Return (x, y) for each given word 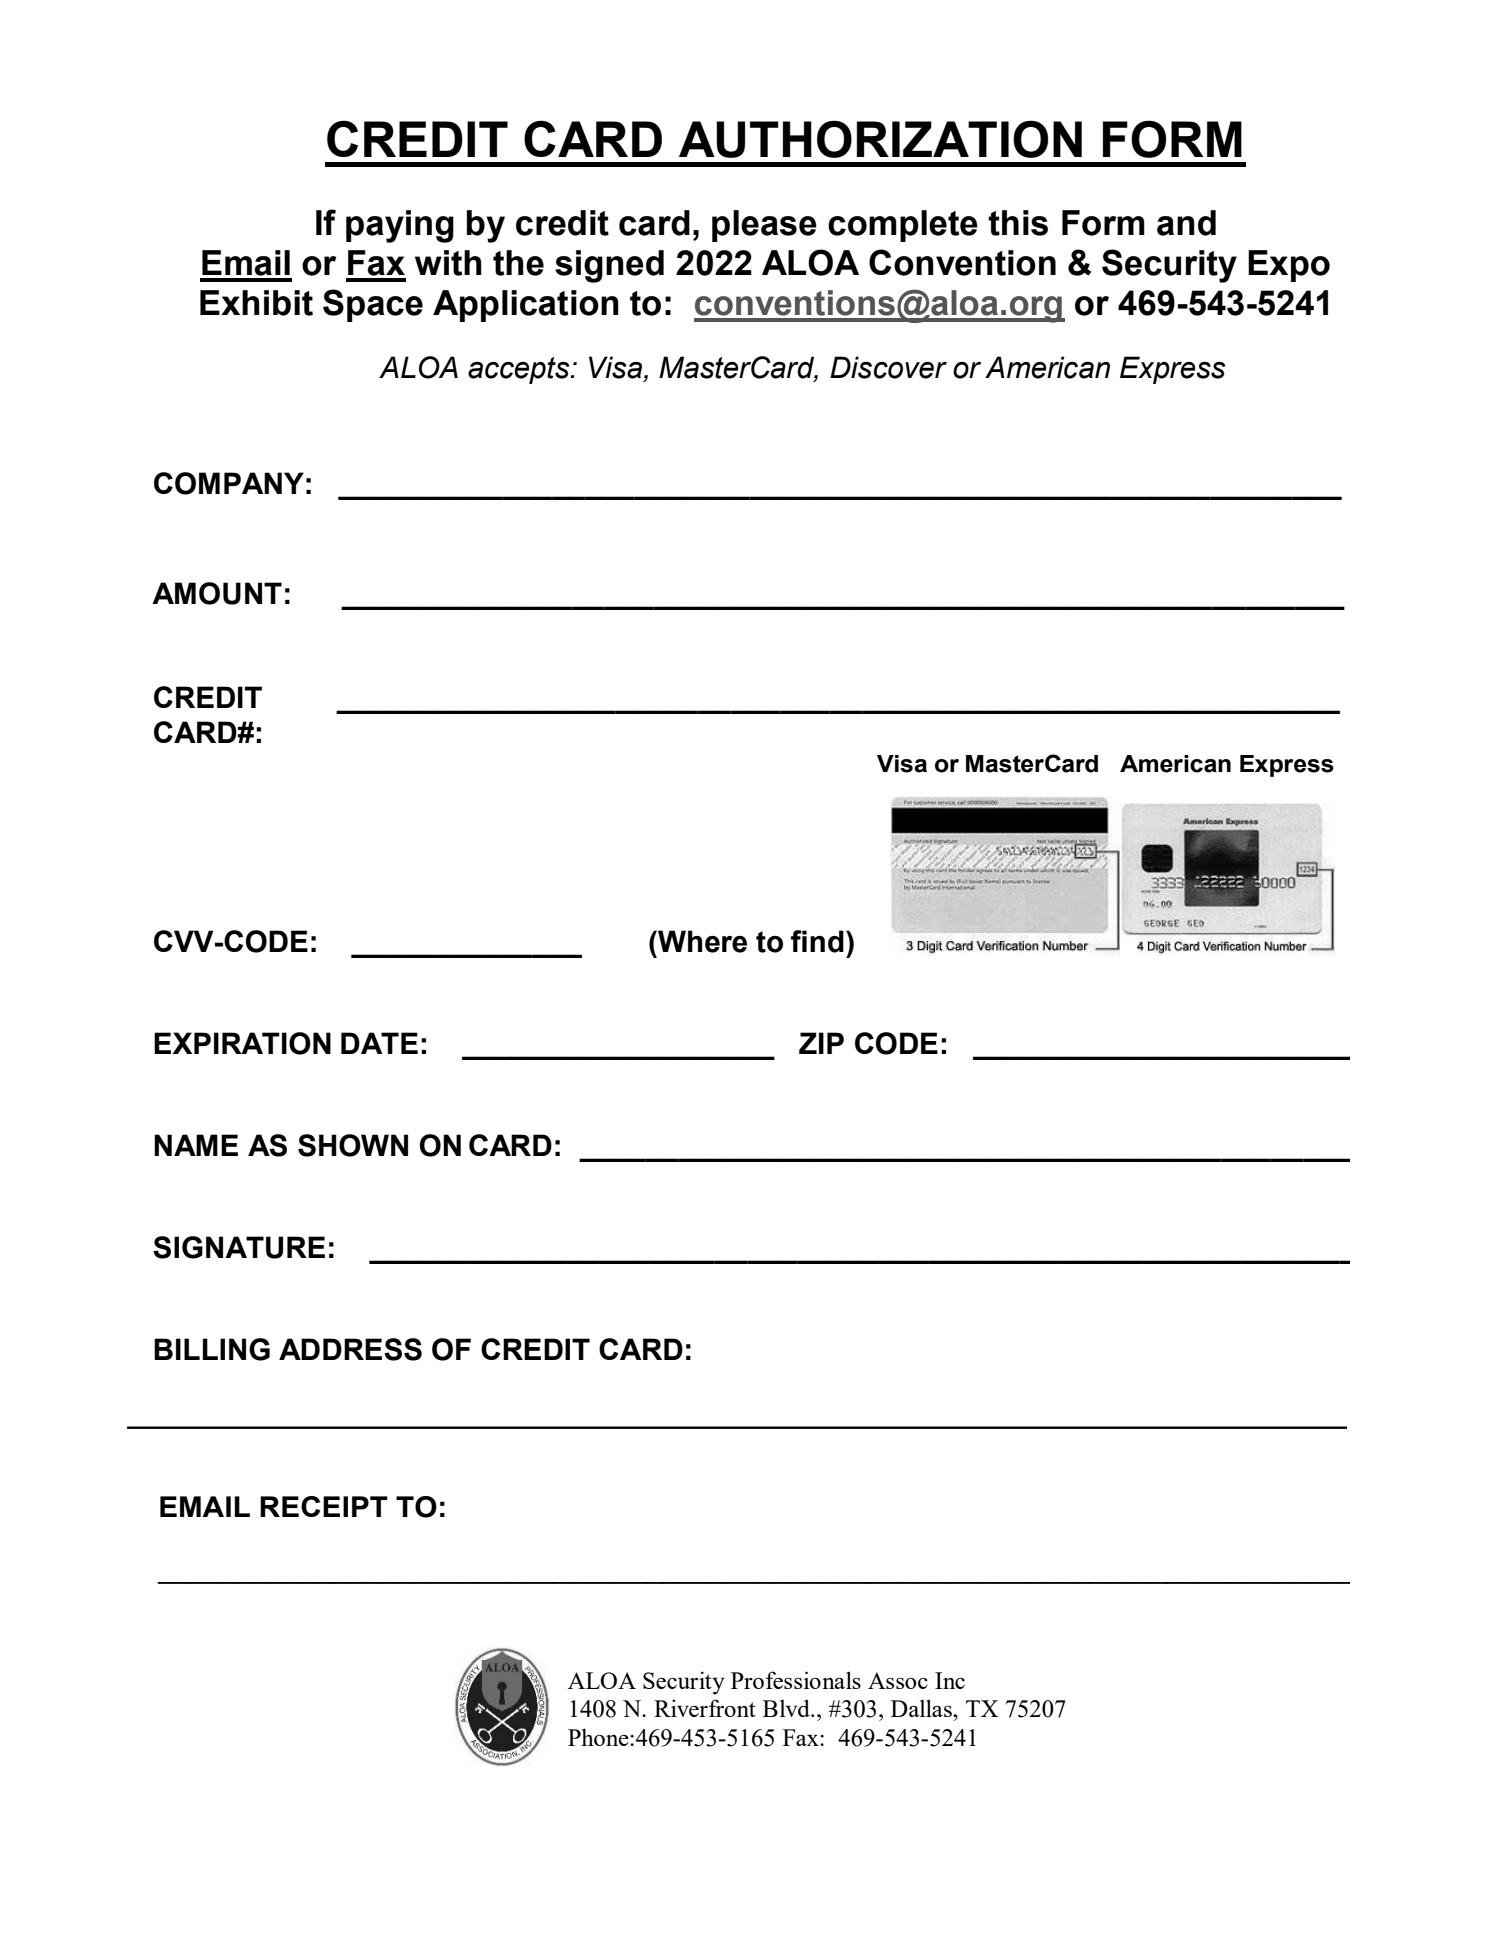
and (1186, 223)
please (764, 226)
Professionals (796, 1680)
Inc (950, 1680)
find (817, 941)
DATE (379, 1043)
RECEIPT (324, 1506)
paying (400, 226)
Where (701, 941)
